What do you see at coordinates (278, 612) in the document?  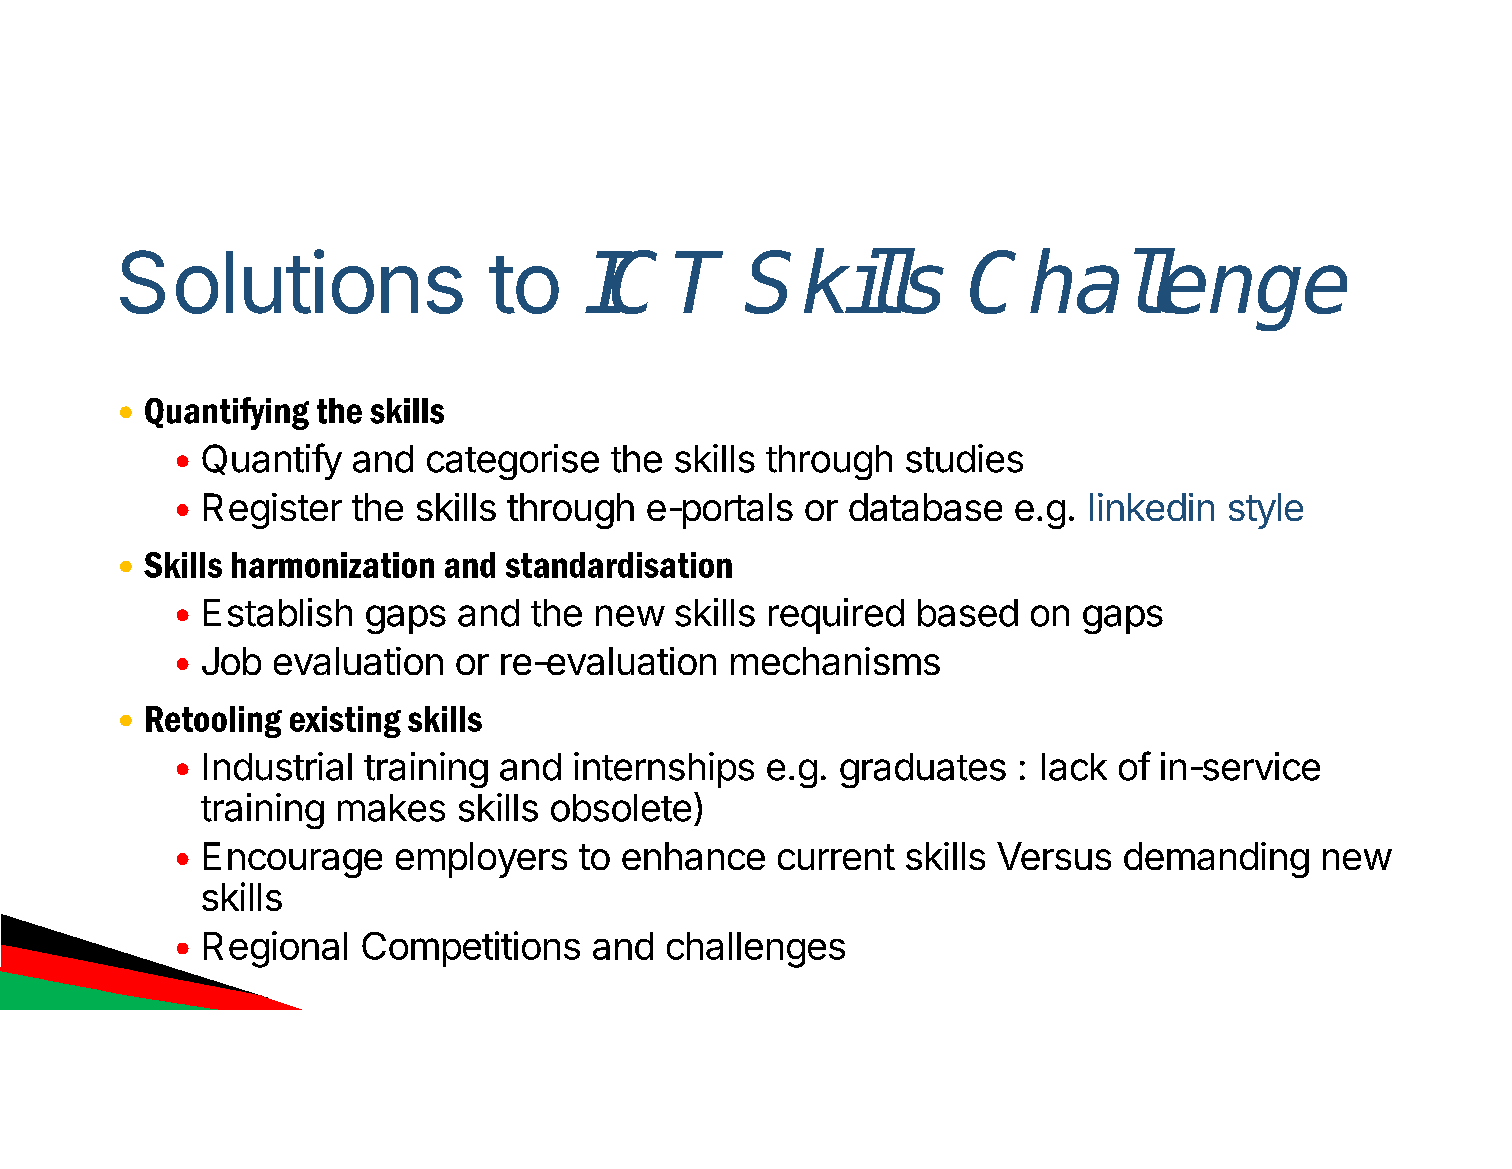 I see `Establish` at bounding box center [278, 612].
